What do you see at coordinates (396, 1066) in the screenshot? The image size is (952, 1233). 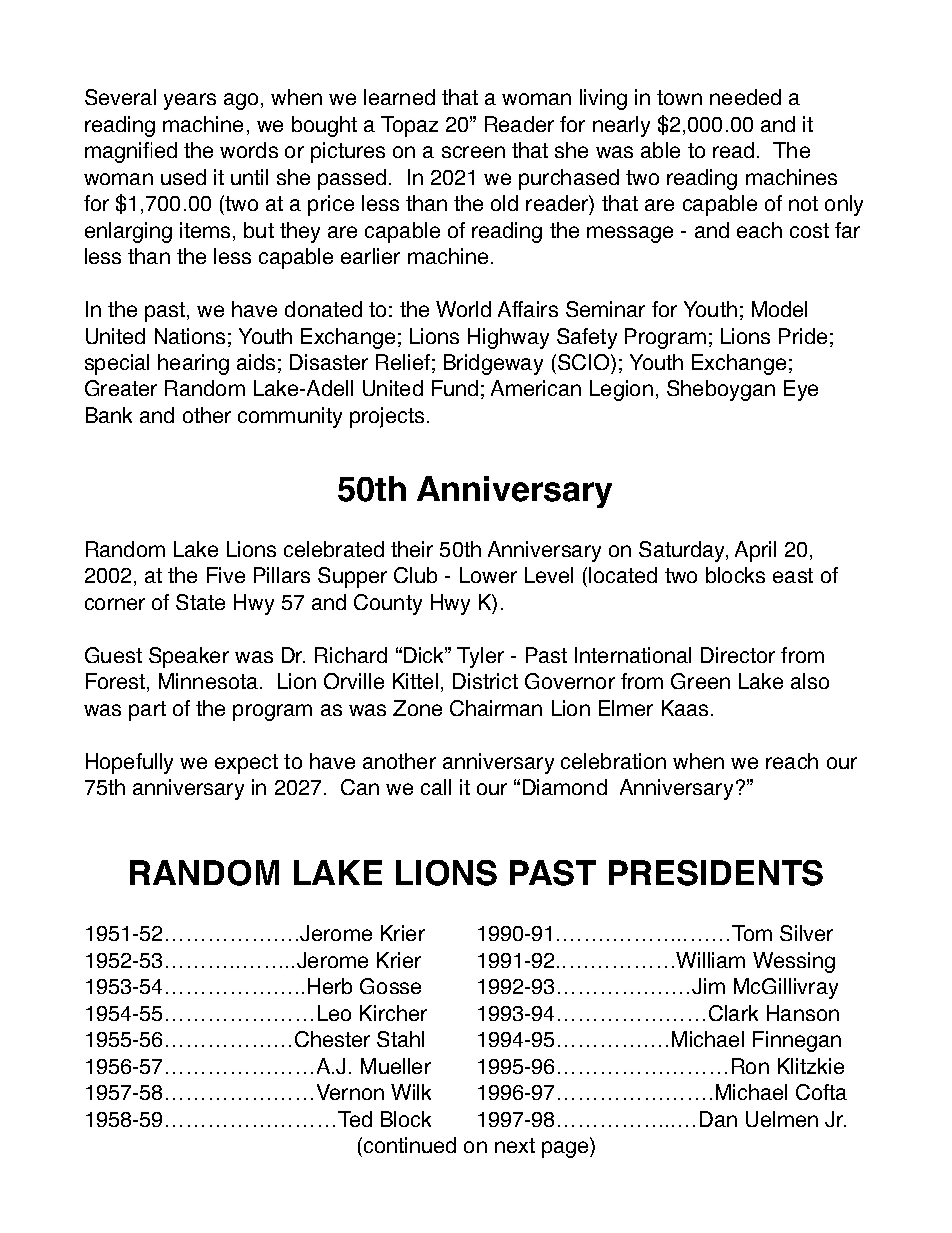 I see `Mueller` at bounding box center [396, 1066].
